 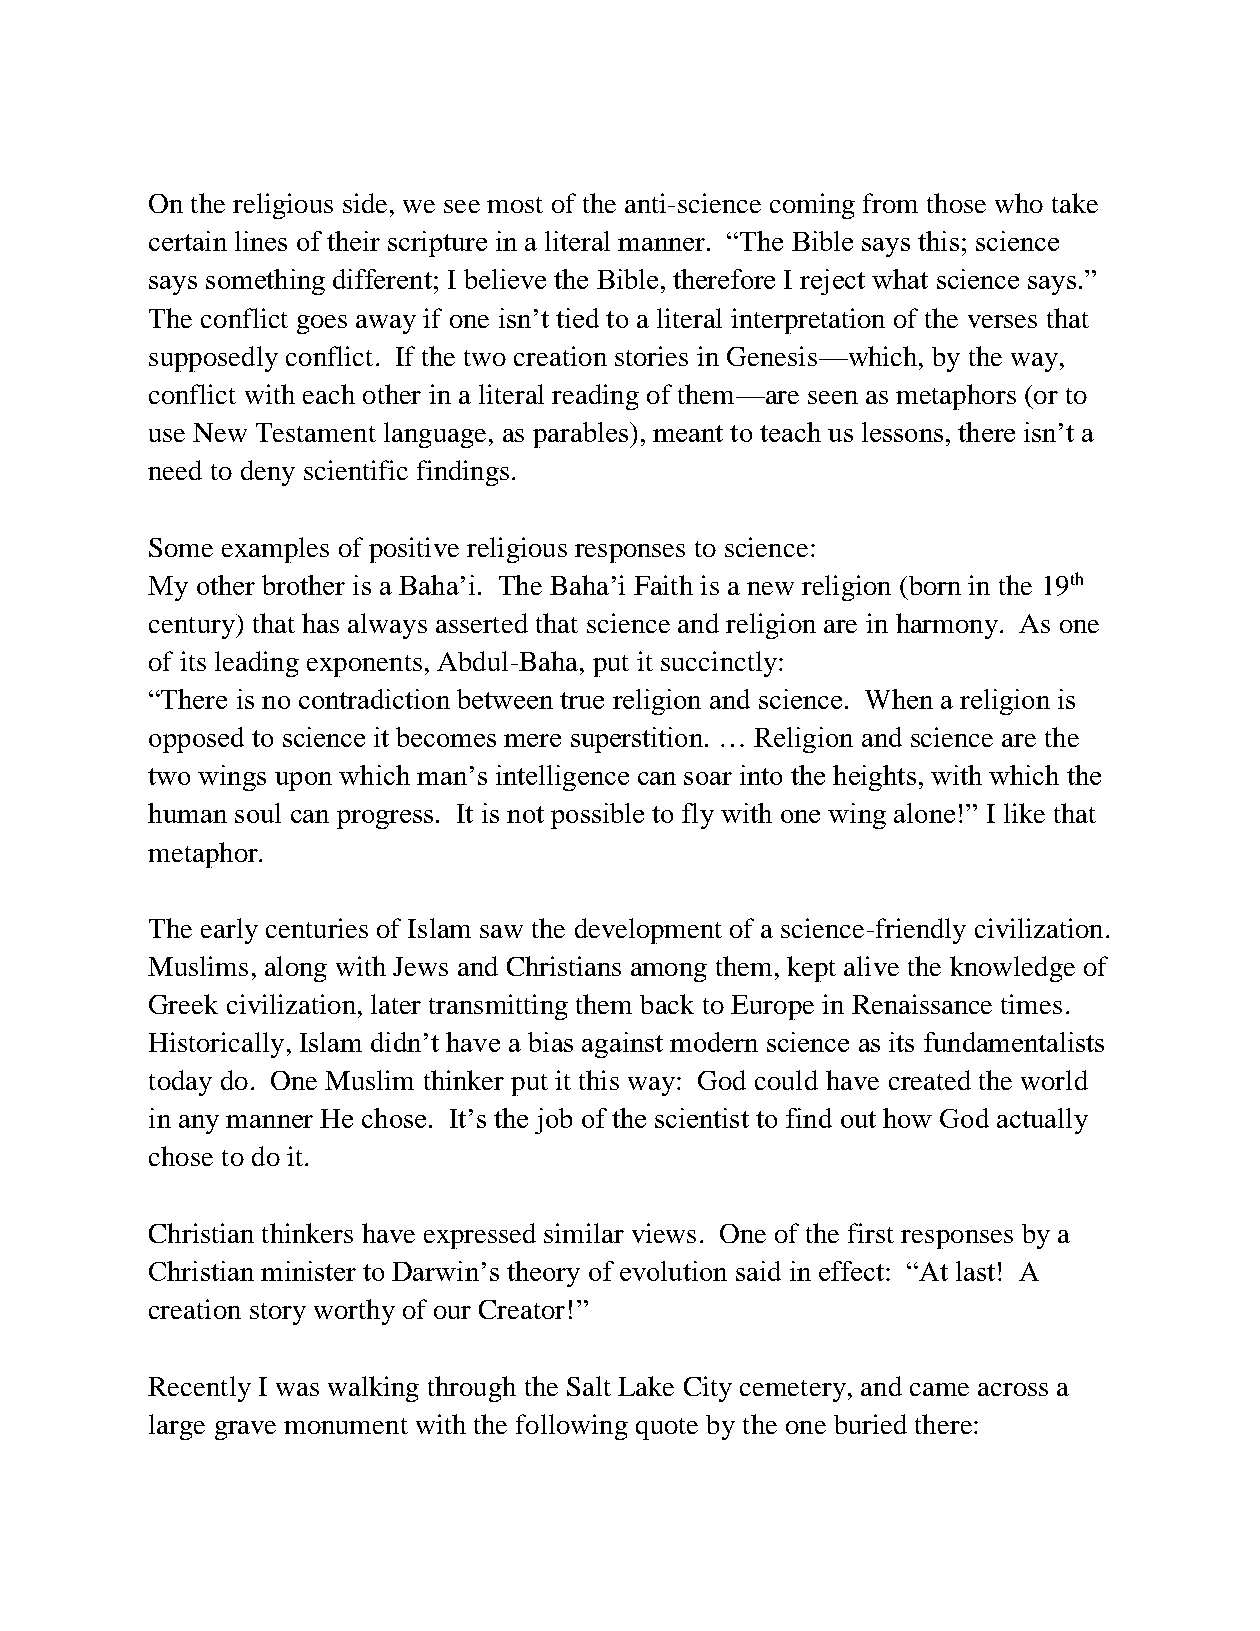 I want to click on examples, so click(x=275, y=550).
